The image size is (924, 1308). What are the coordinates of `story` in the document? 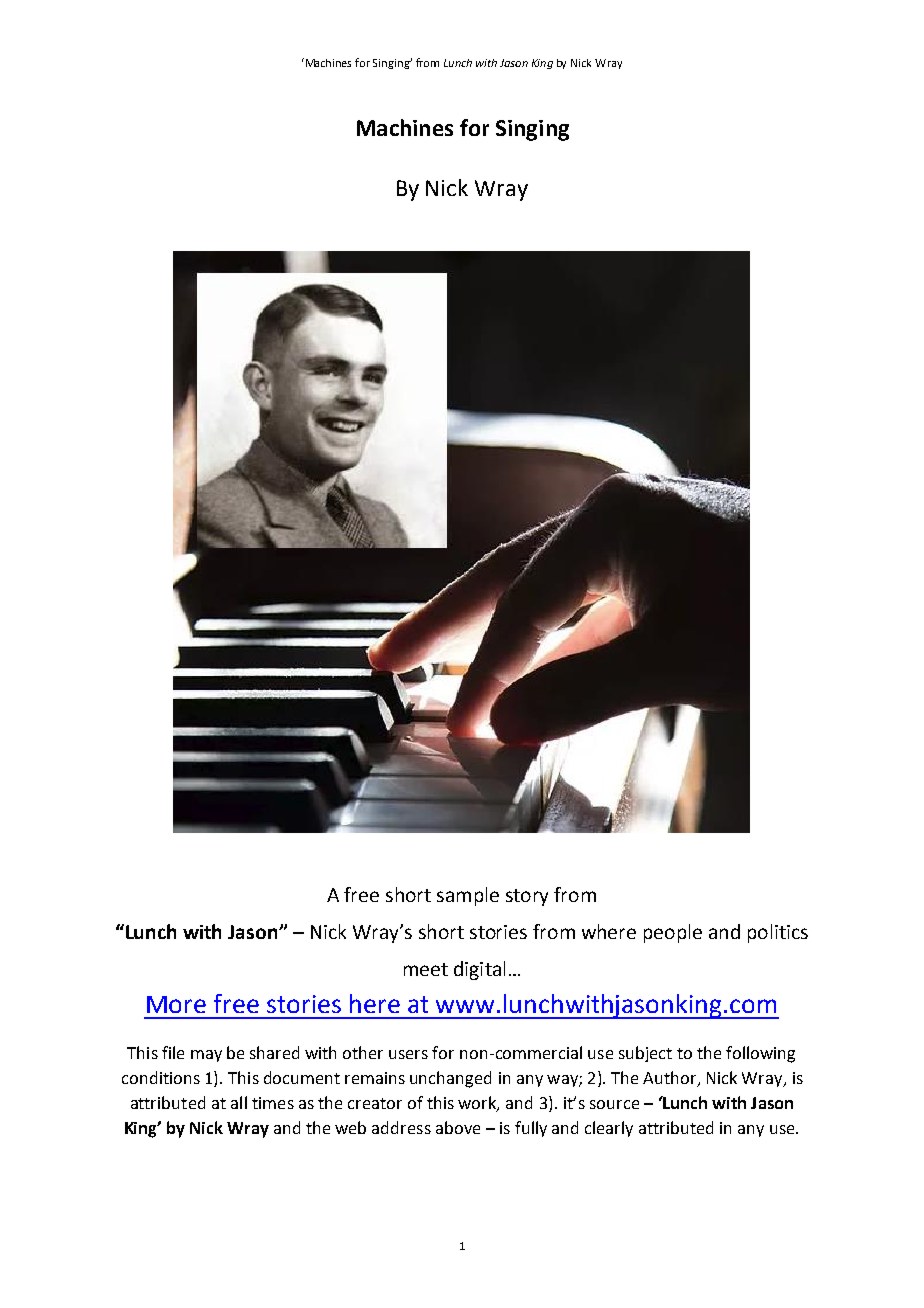 It's located at (527, 897).
